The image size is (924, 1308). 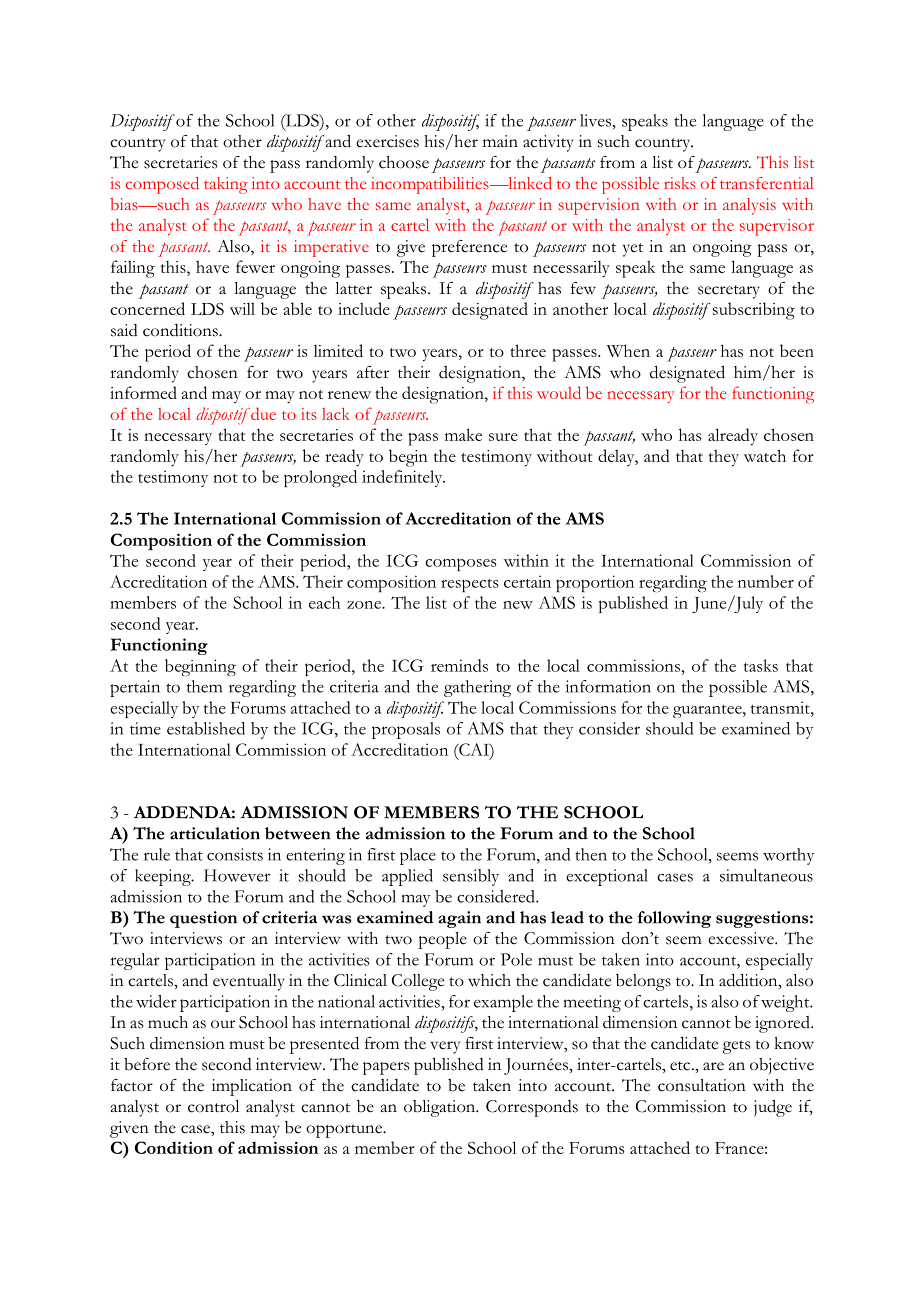 What do you see at coordinates (528, 350) in the screenshot?
I see `three` at bounding box center [528, 350].
